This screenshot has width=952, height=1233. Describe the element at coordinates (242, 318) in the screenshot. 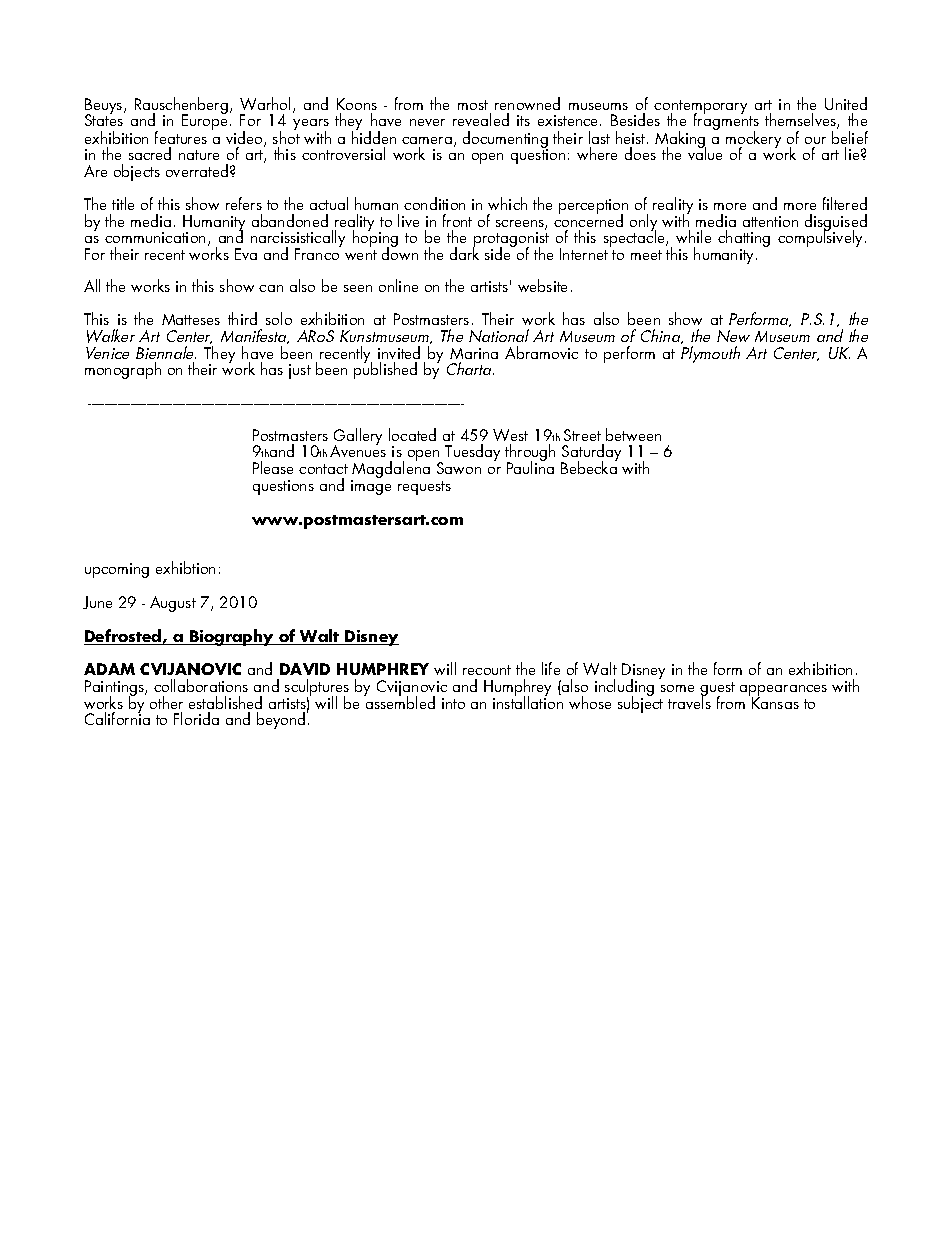

I see `third` at that location.
